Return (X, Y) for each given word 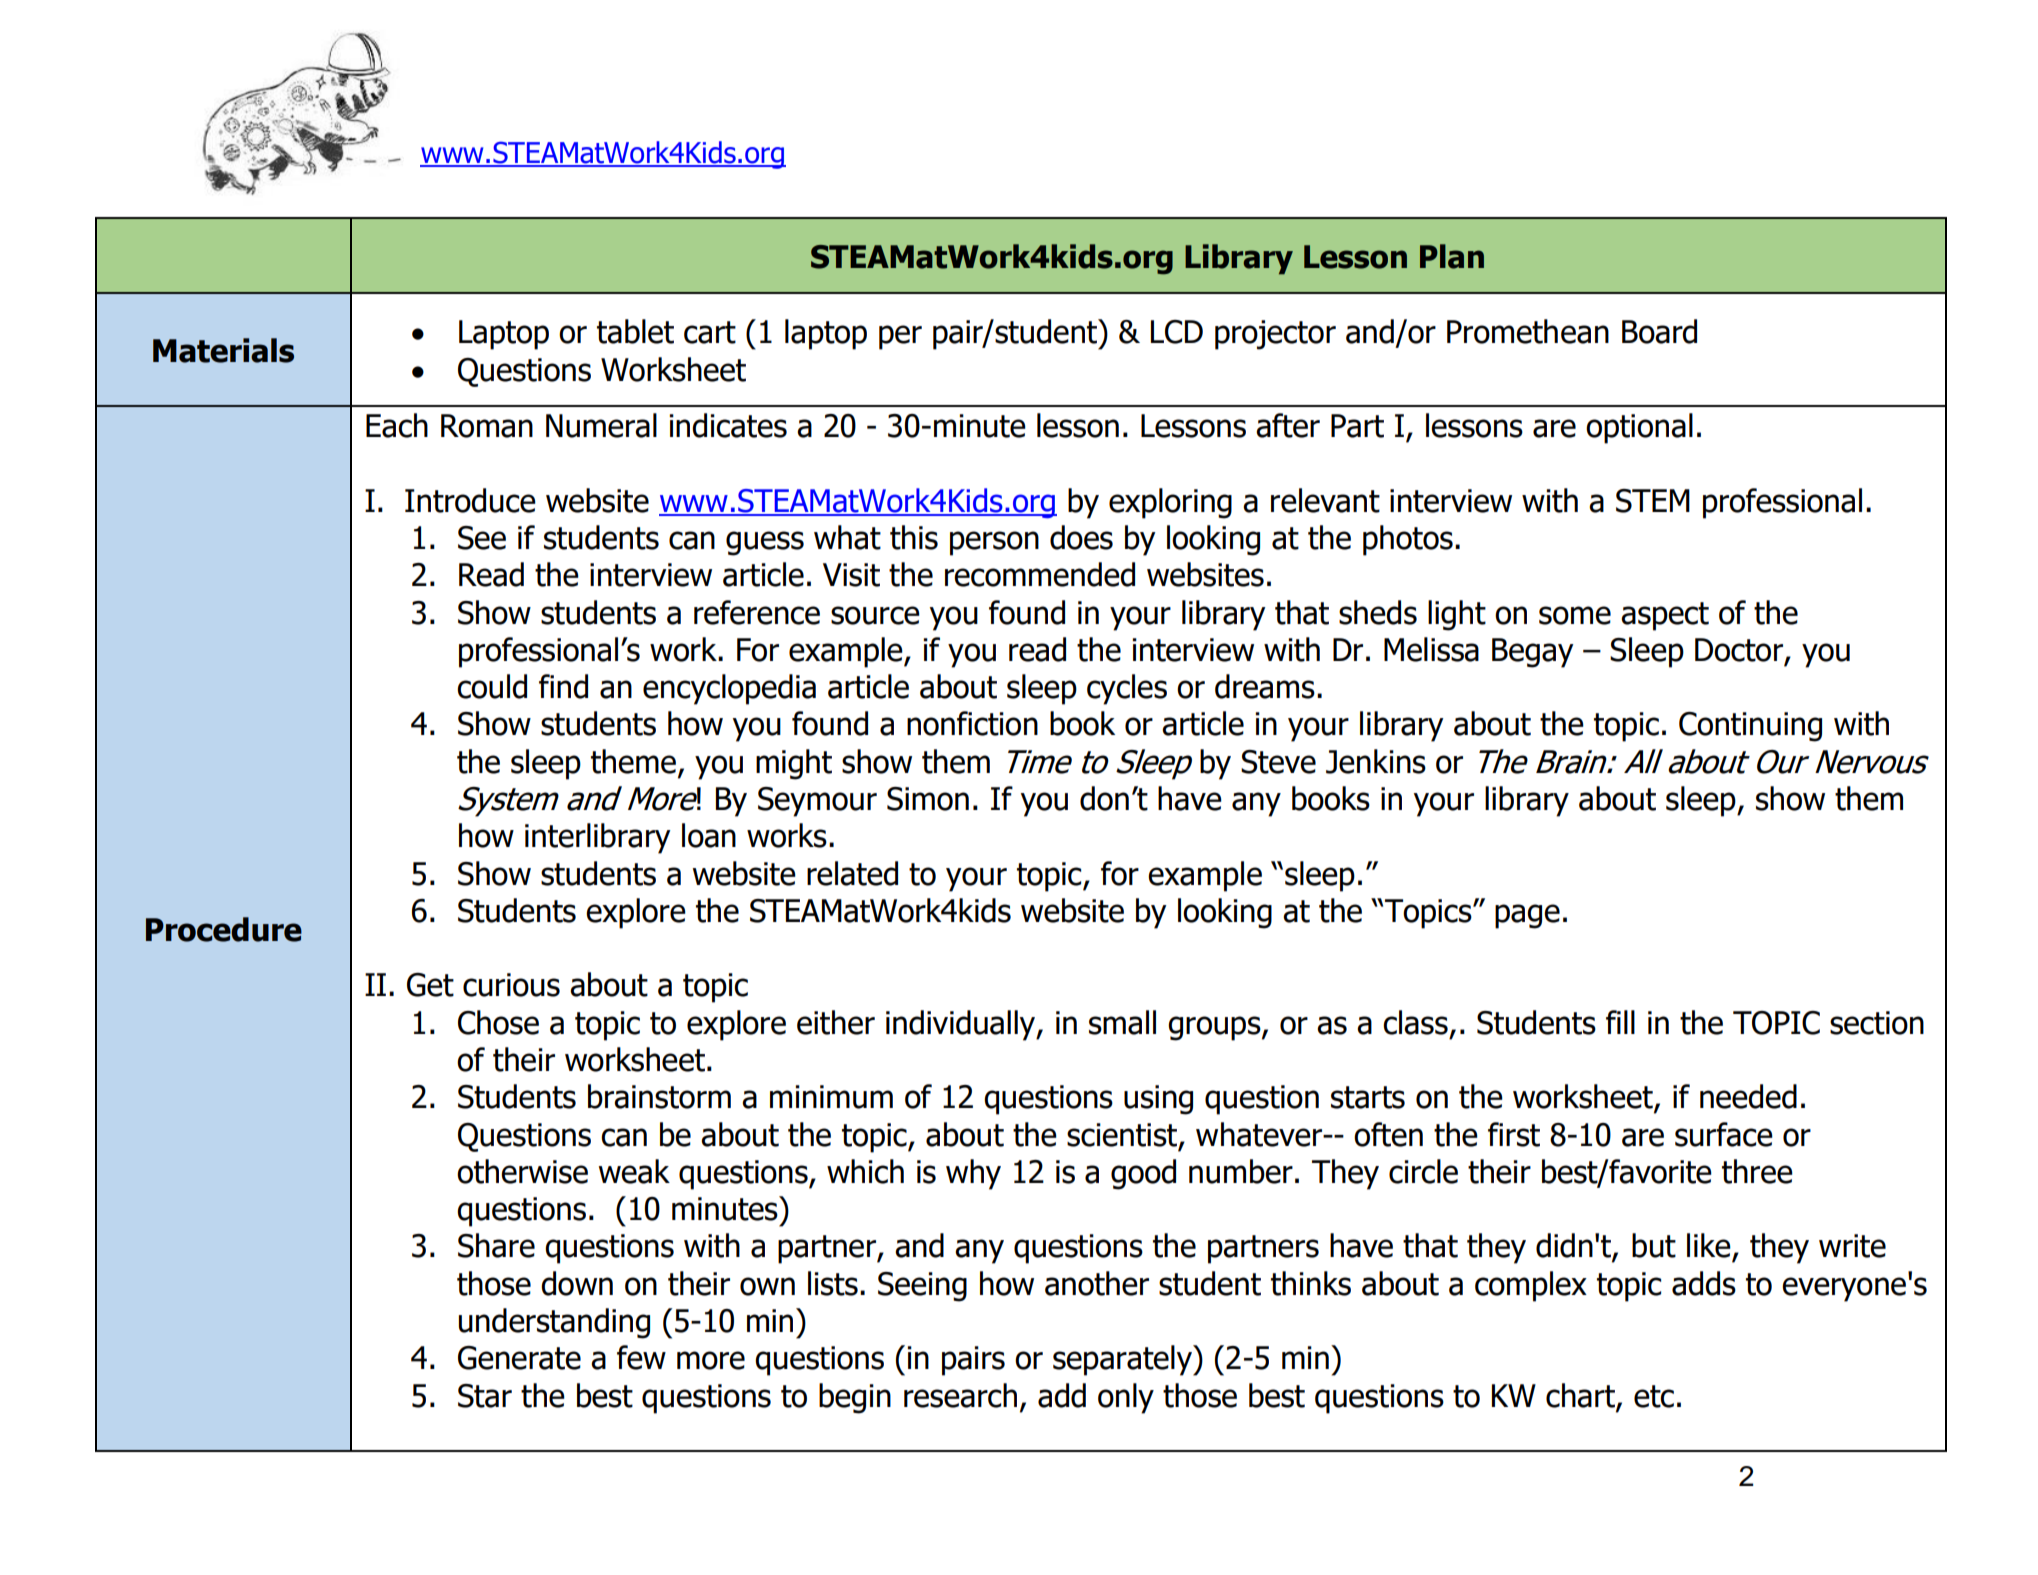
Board (1659, 331)
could (492, 686)
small (1122, 1022)
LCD (1177, 332)
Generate (519, 1358)
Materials (223, 350)
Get (430, 985)
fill (1620, 1022)
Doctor (1740, 651)
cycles (1127, 689)
